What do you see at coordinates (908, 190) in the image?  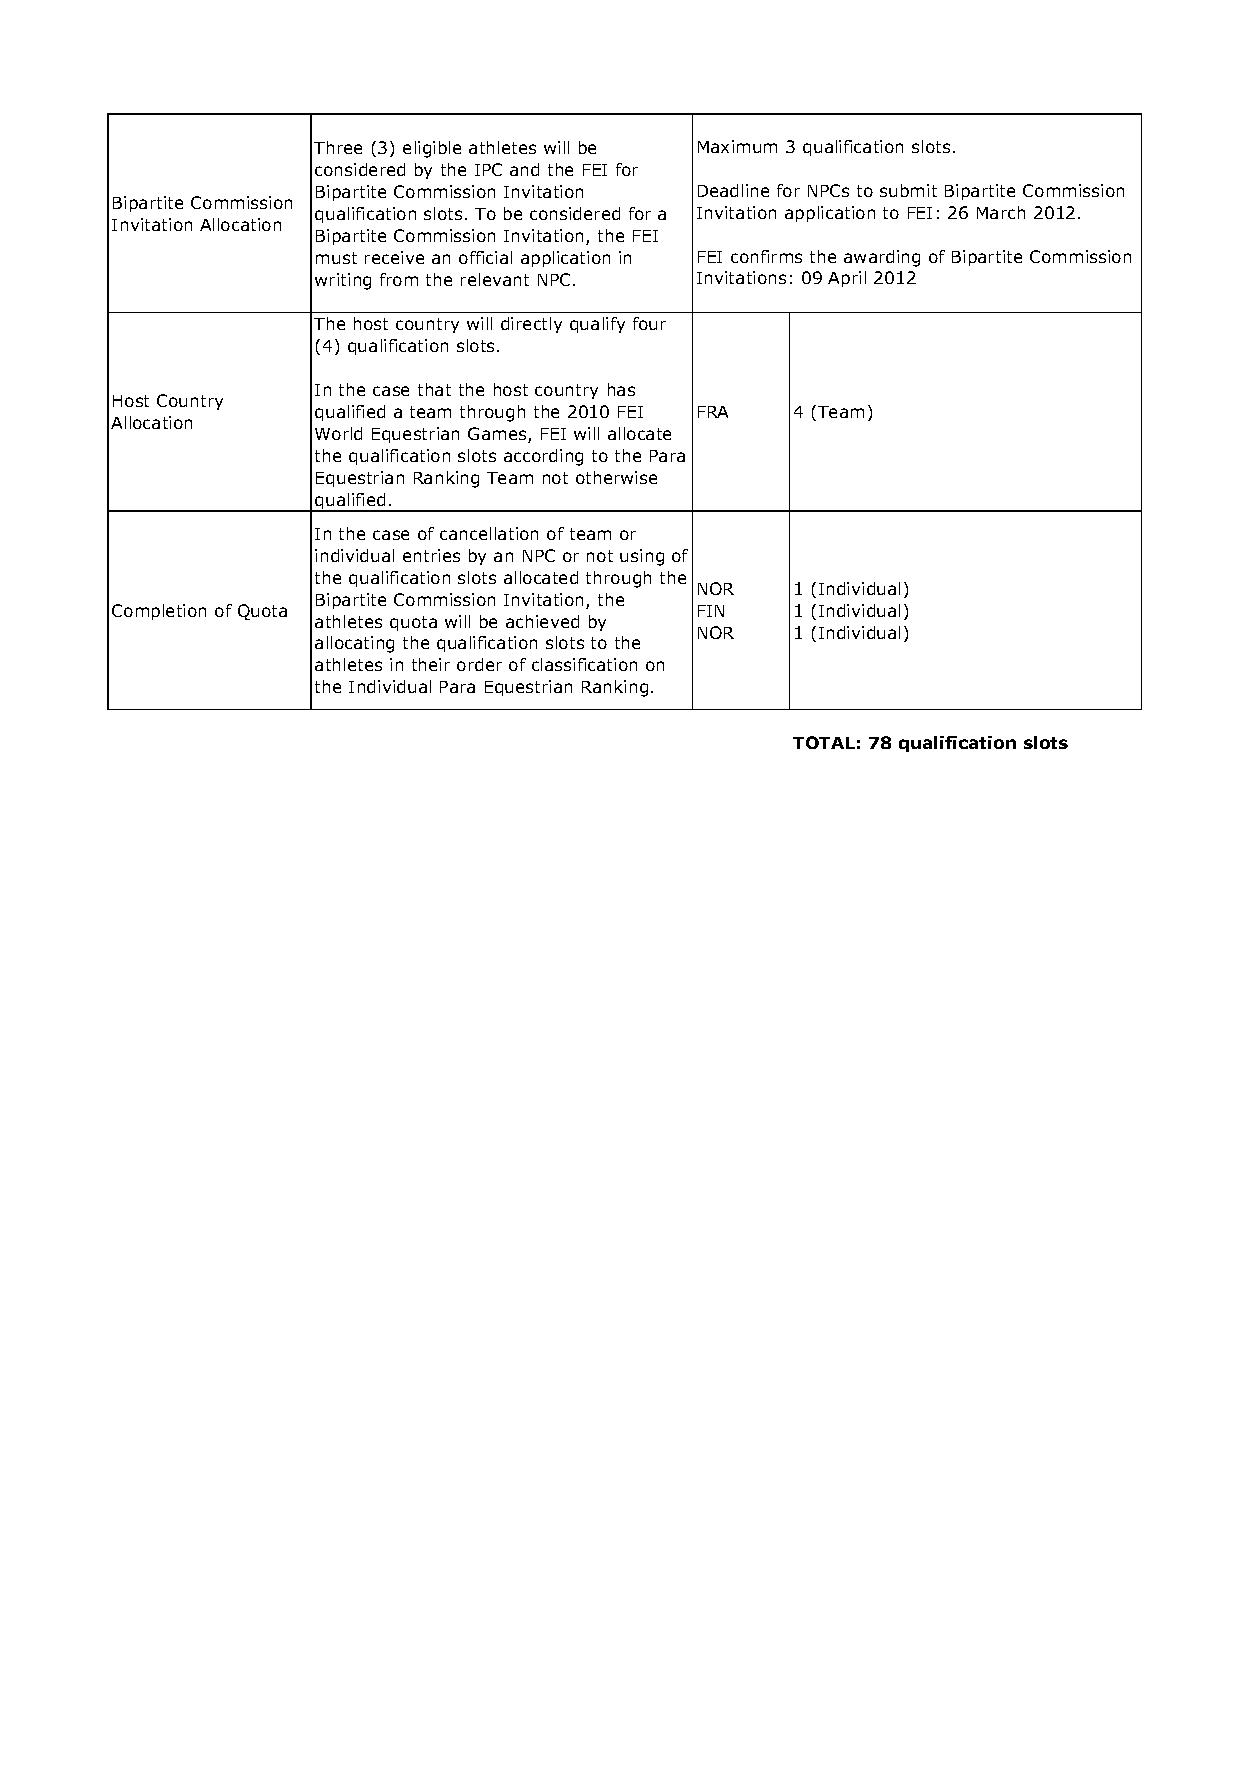 I see `submit` at bounding box center [908, 190].
